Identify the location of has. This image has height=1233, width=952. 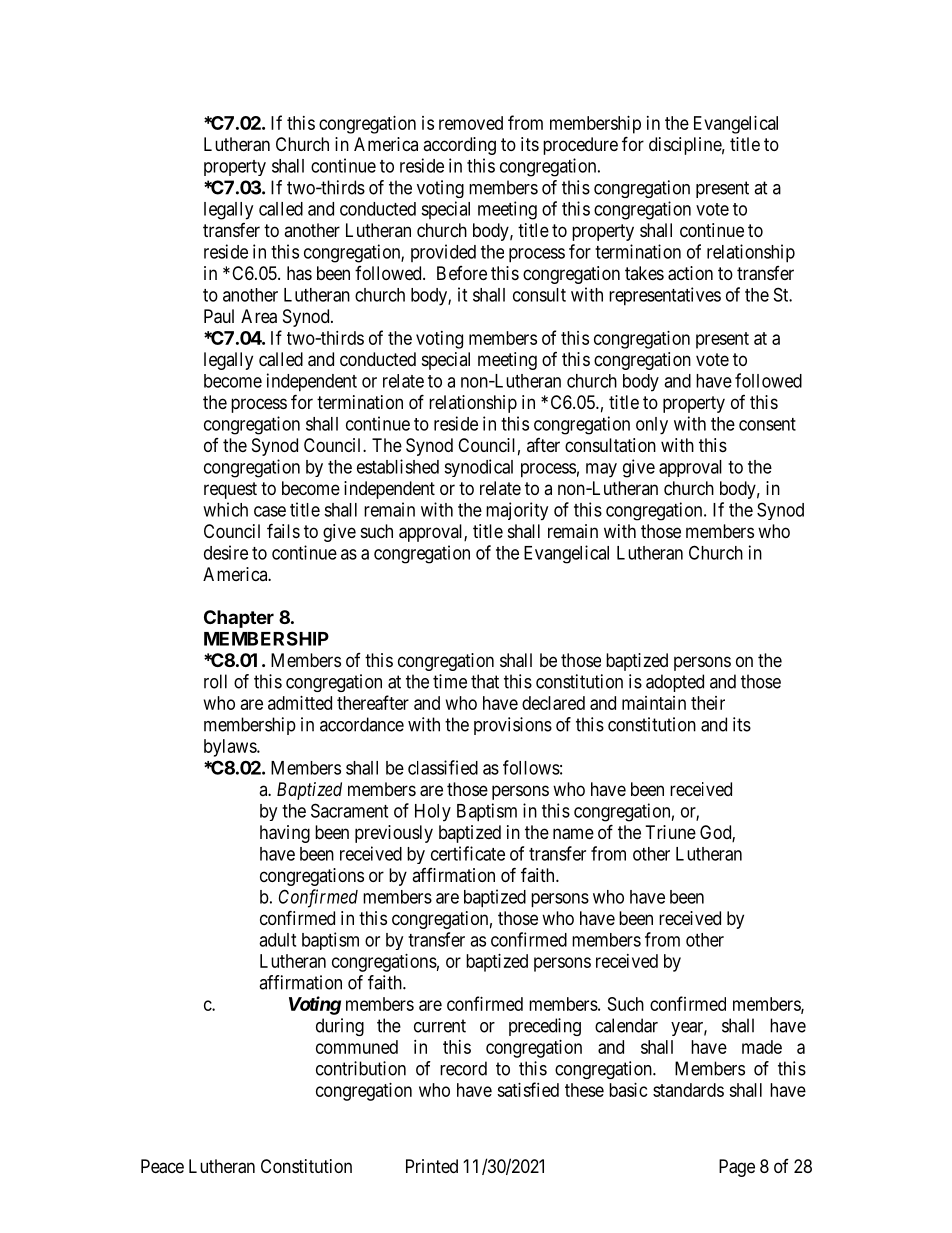
(299, 273).
